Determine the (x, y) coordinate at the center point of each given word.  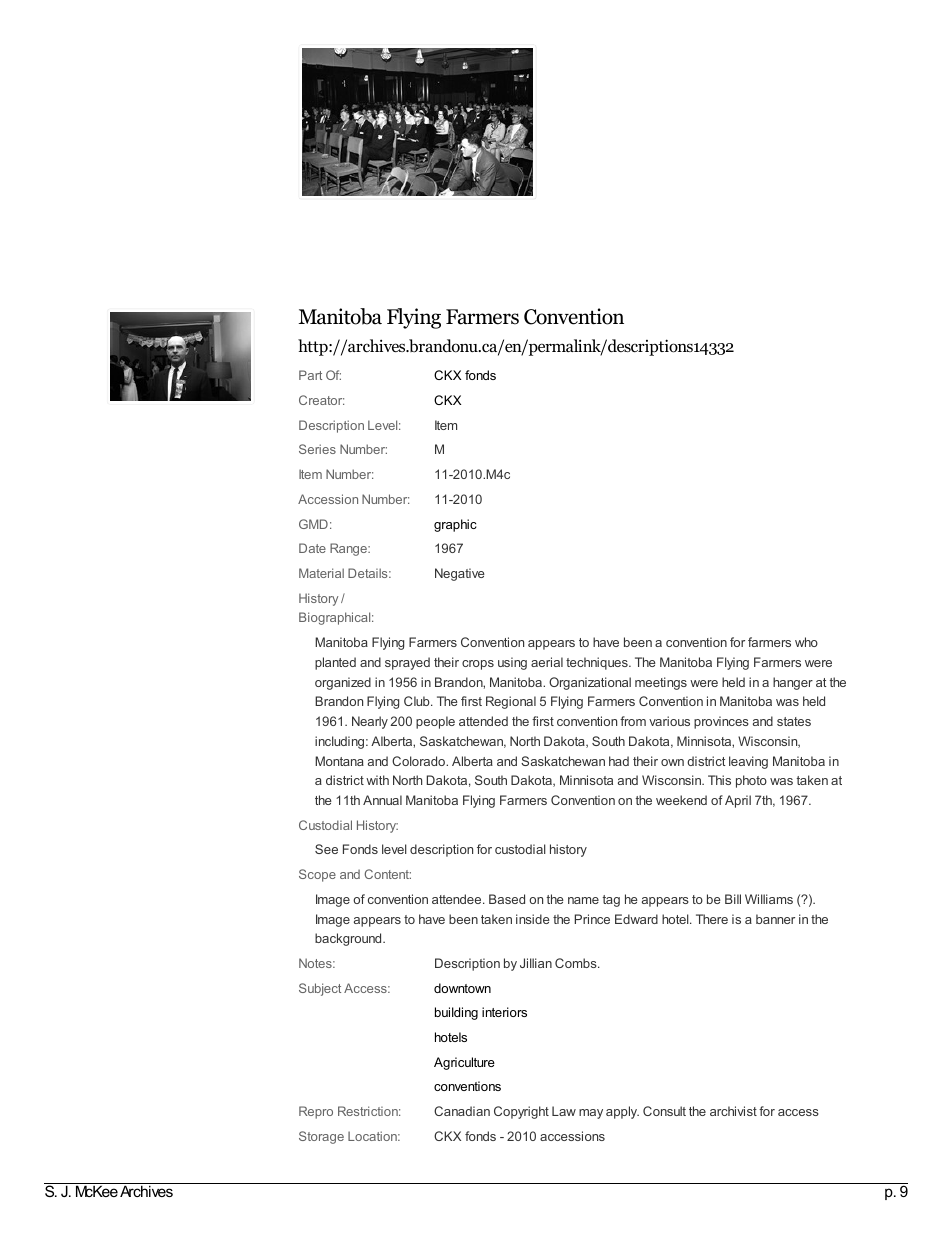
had (619, 761)
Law (564, 1111)
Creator (321, 400)
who (806, 642)
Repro (316, 1112)
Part (310, 375)
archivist (733, 1111)
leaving (748, 762)
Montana (339, 761)
